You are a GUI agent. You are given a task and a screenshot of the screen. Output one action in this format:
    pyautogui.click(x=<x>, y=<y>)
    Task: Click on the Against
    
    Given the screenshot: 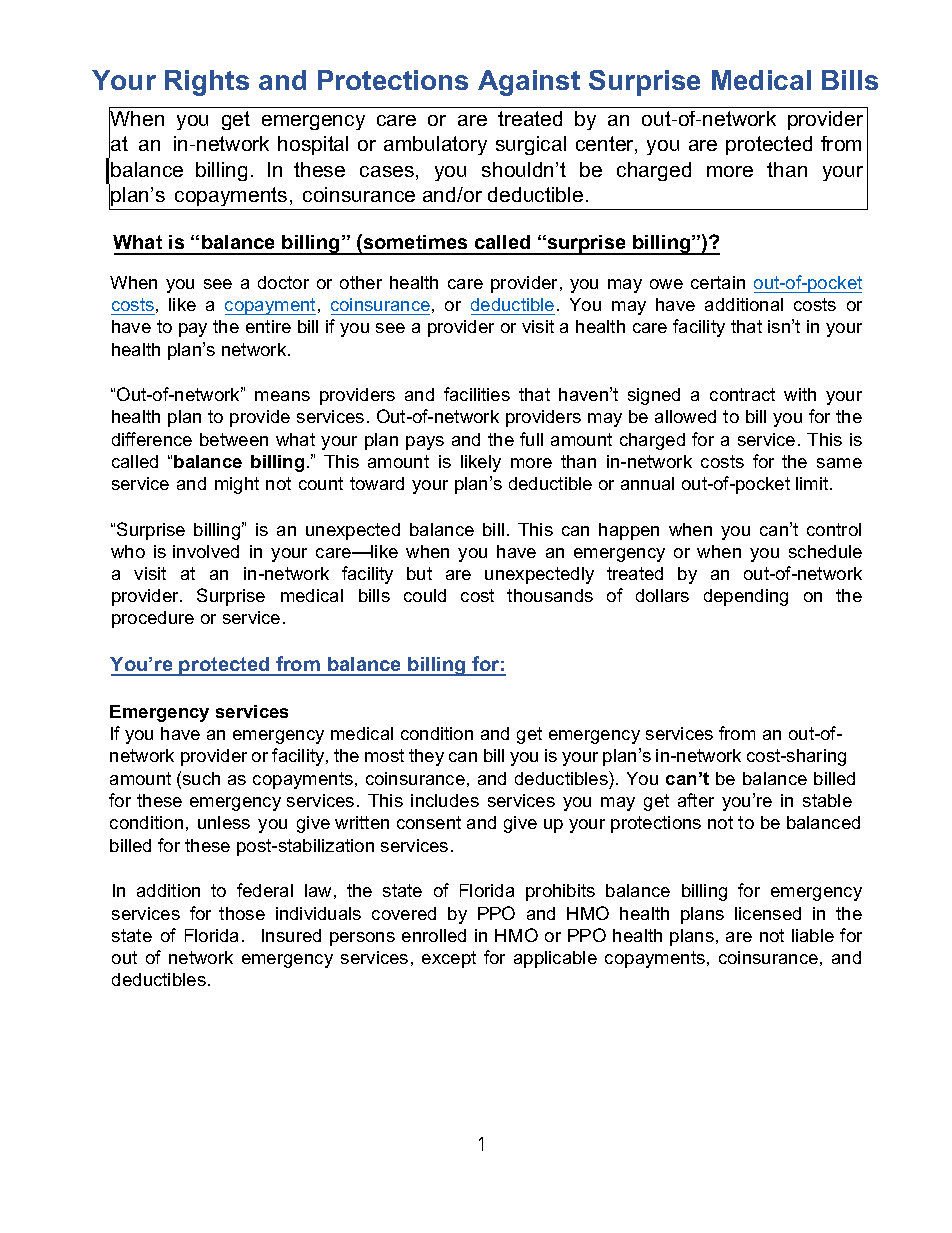 What is the action you would take?
    pyautogui.click(x=529, y=83)
